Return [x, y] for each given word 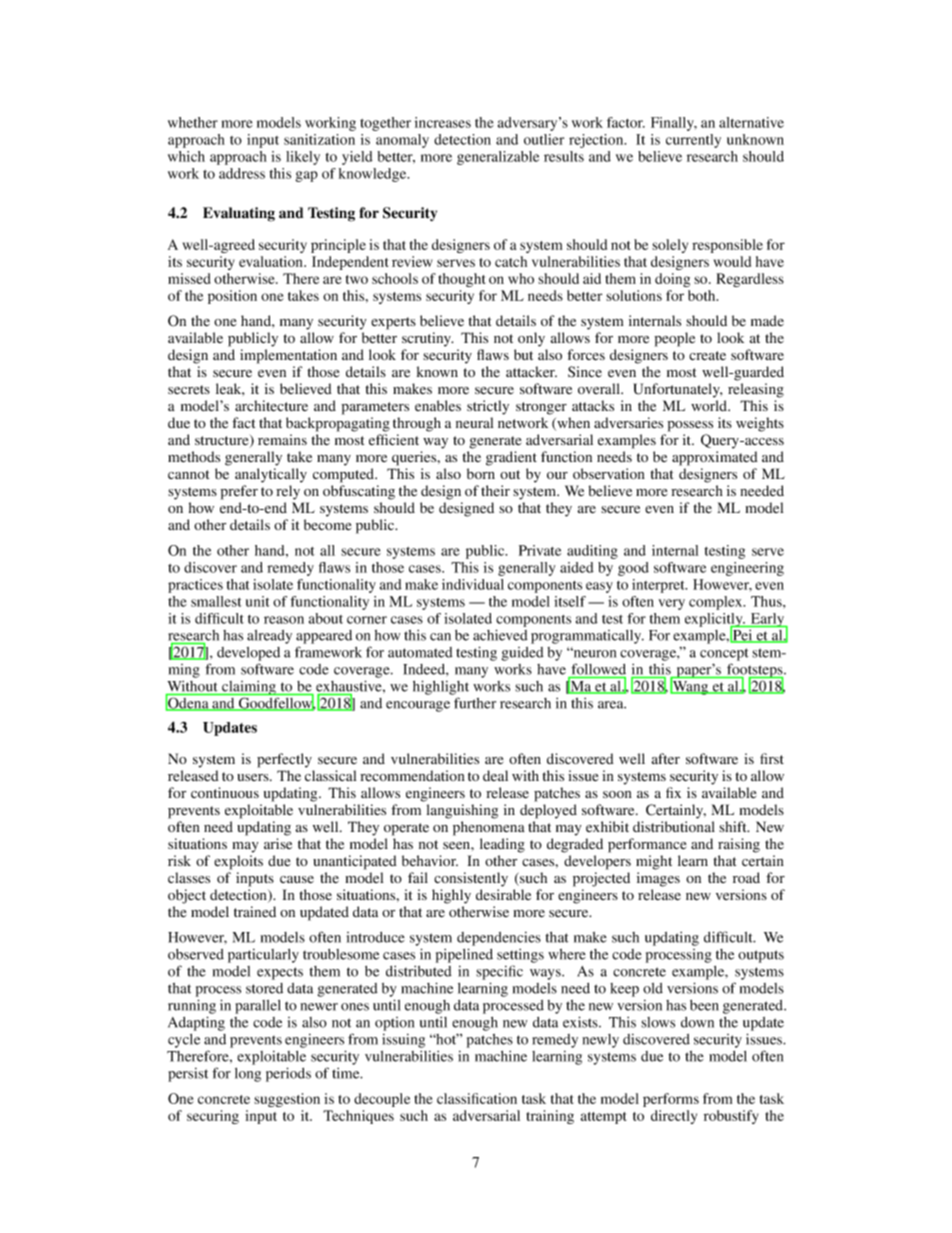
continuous [225, 792]
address [242, 173]
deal [495, 775]
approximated [715, 458]
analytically [271, 475]
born [481, 473]
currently [693, 141]
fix [673, 792]
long [248, 1075]
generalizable [498, 158]
